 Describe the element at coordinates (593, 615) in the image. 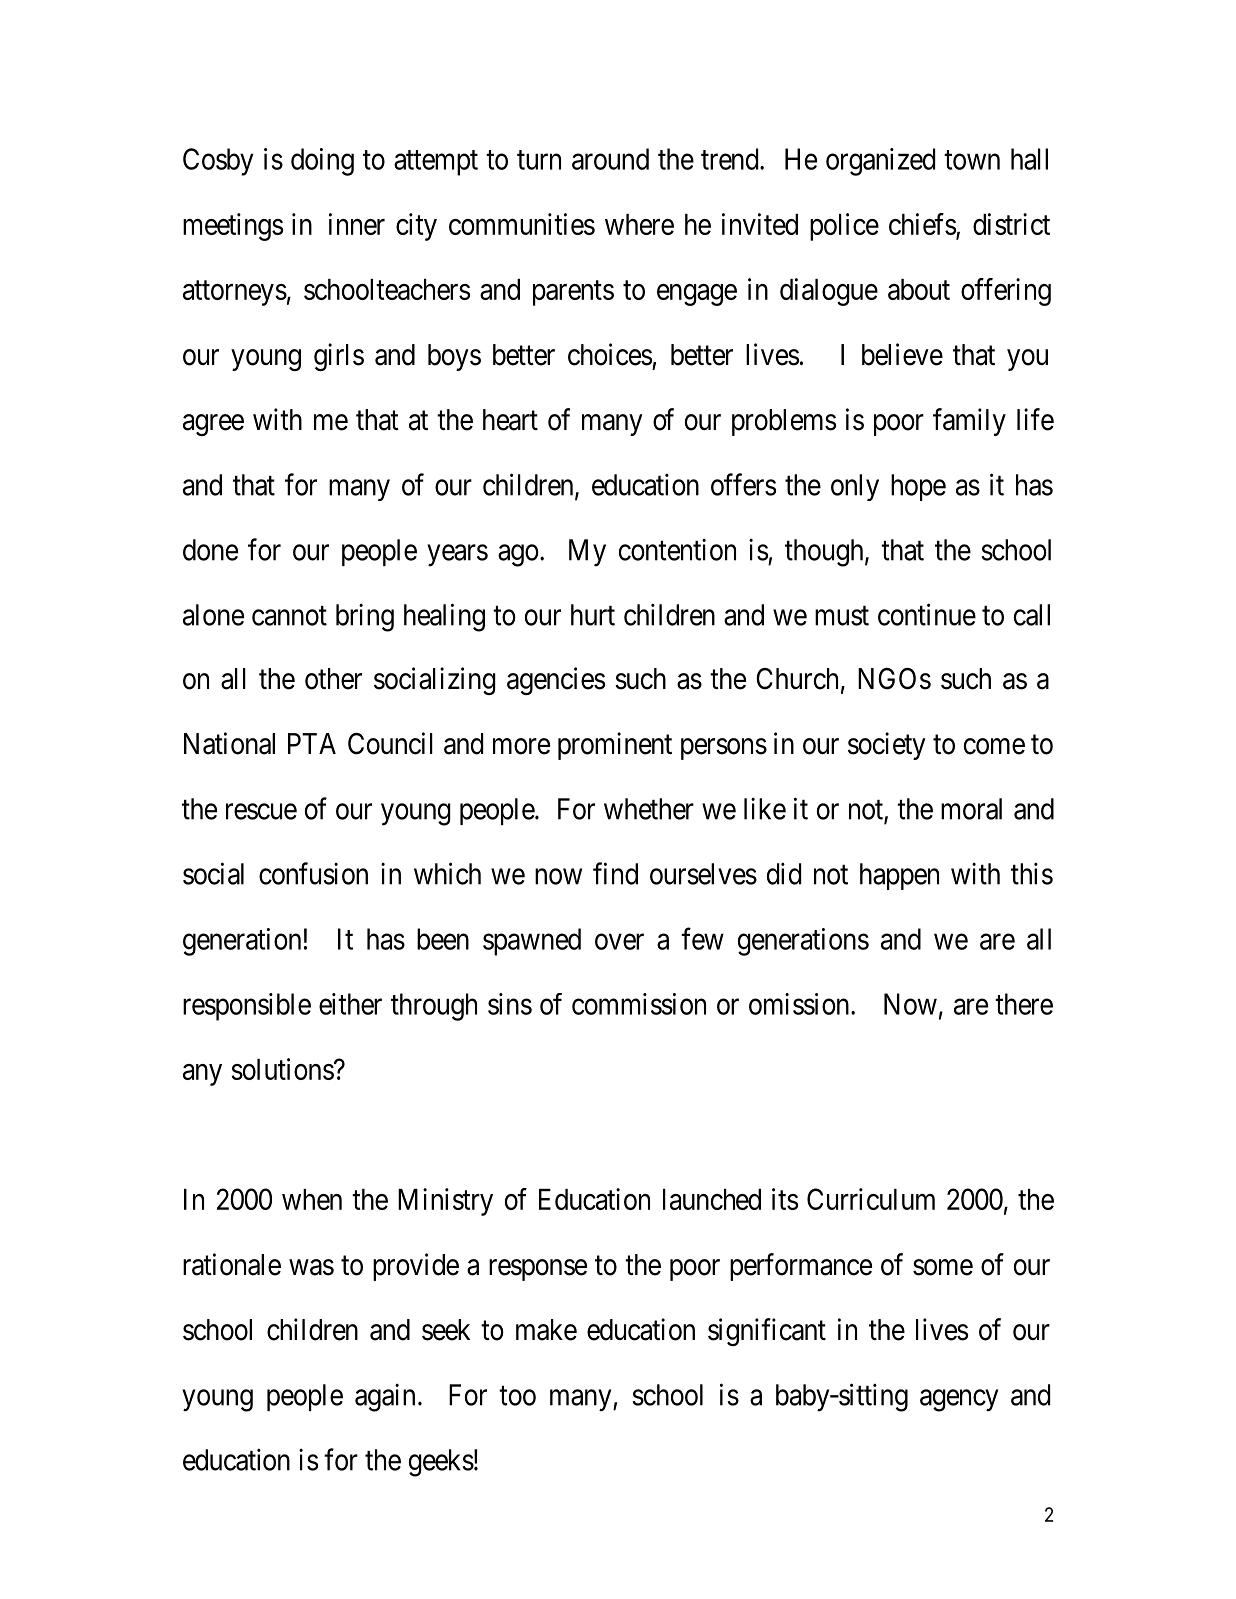

I see `hurt` at that location.
